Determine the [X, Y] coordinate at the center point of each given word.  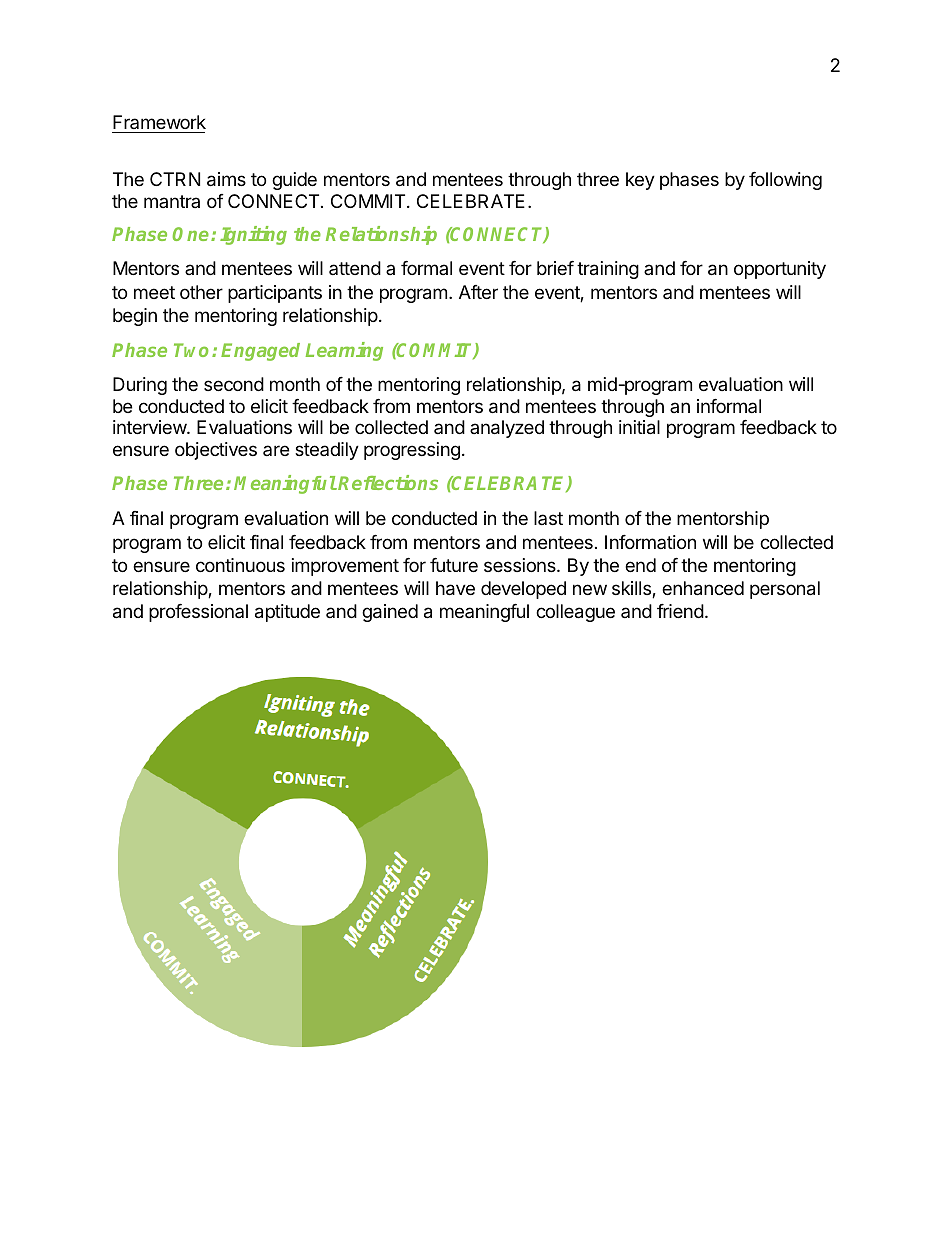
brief [555, 268]
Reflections [388, 482]
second [234, 384]
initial [639, 427]
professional [198, 613]
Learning [344, 351]
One [192, 234]
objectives [216, 451]
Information [650, 542]
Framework [159, 122]
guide [294, 181]
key [640, 181]
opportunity [780, 270]
